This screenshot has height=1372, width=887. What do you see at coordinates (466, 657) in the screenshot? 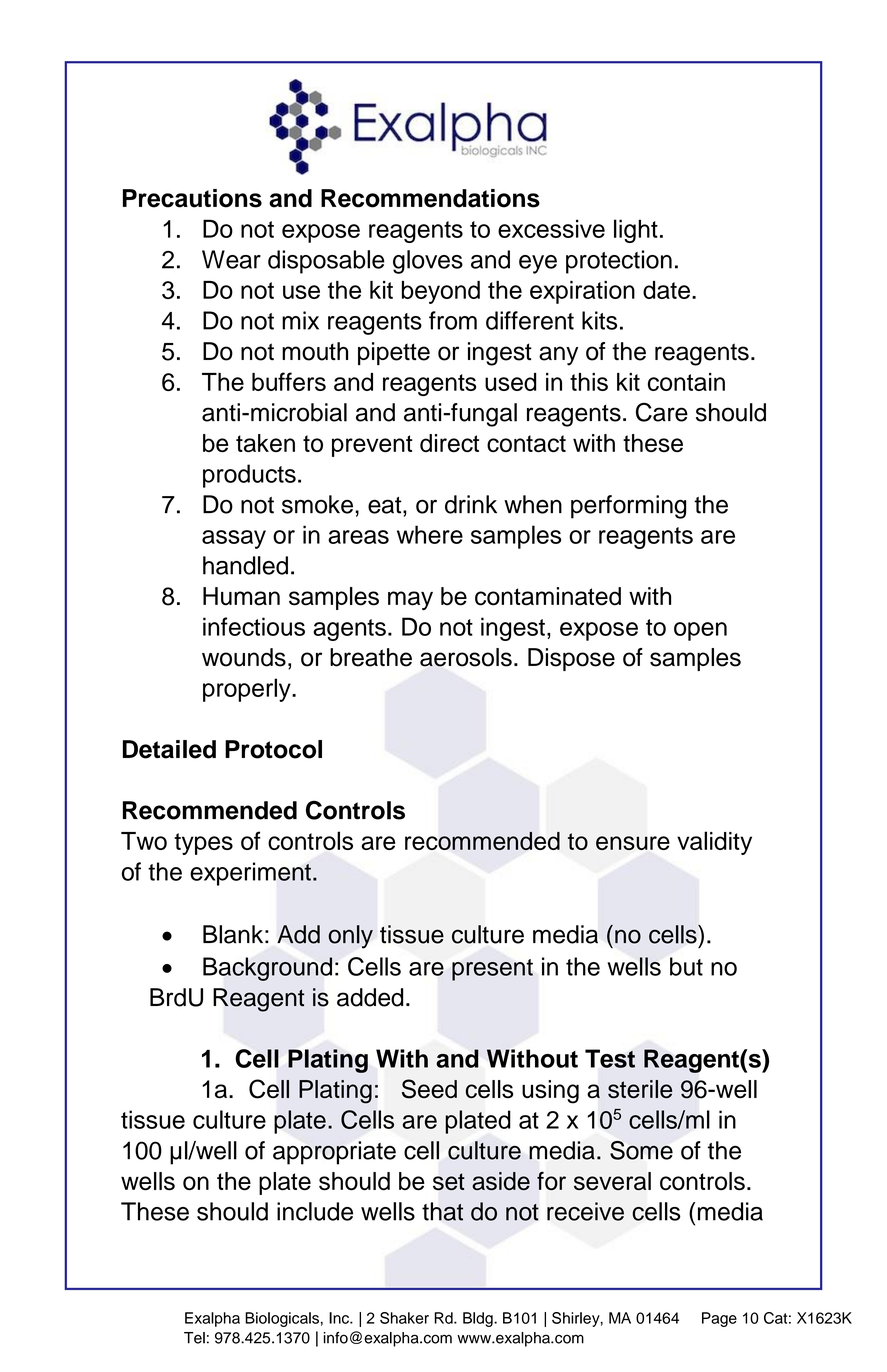
I see `aerosols` at bounding box center [466, 657].
